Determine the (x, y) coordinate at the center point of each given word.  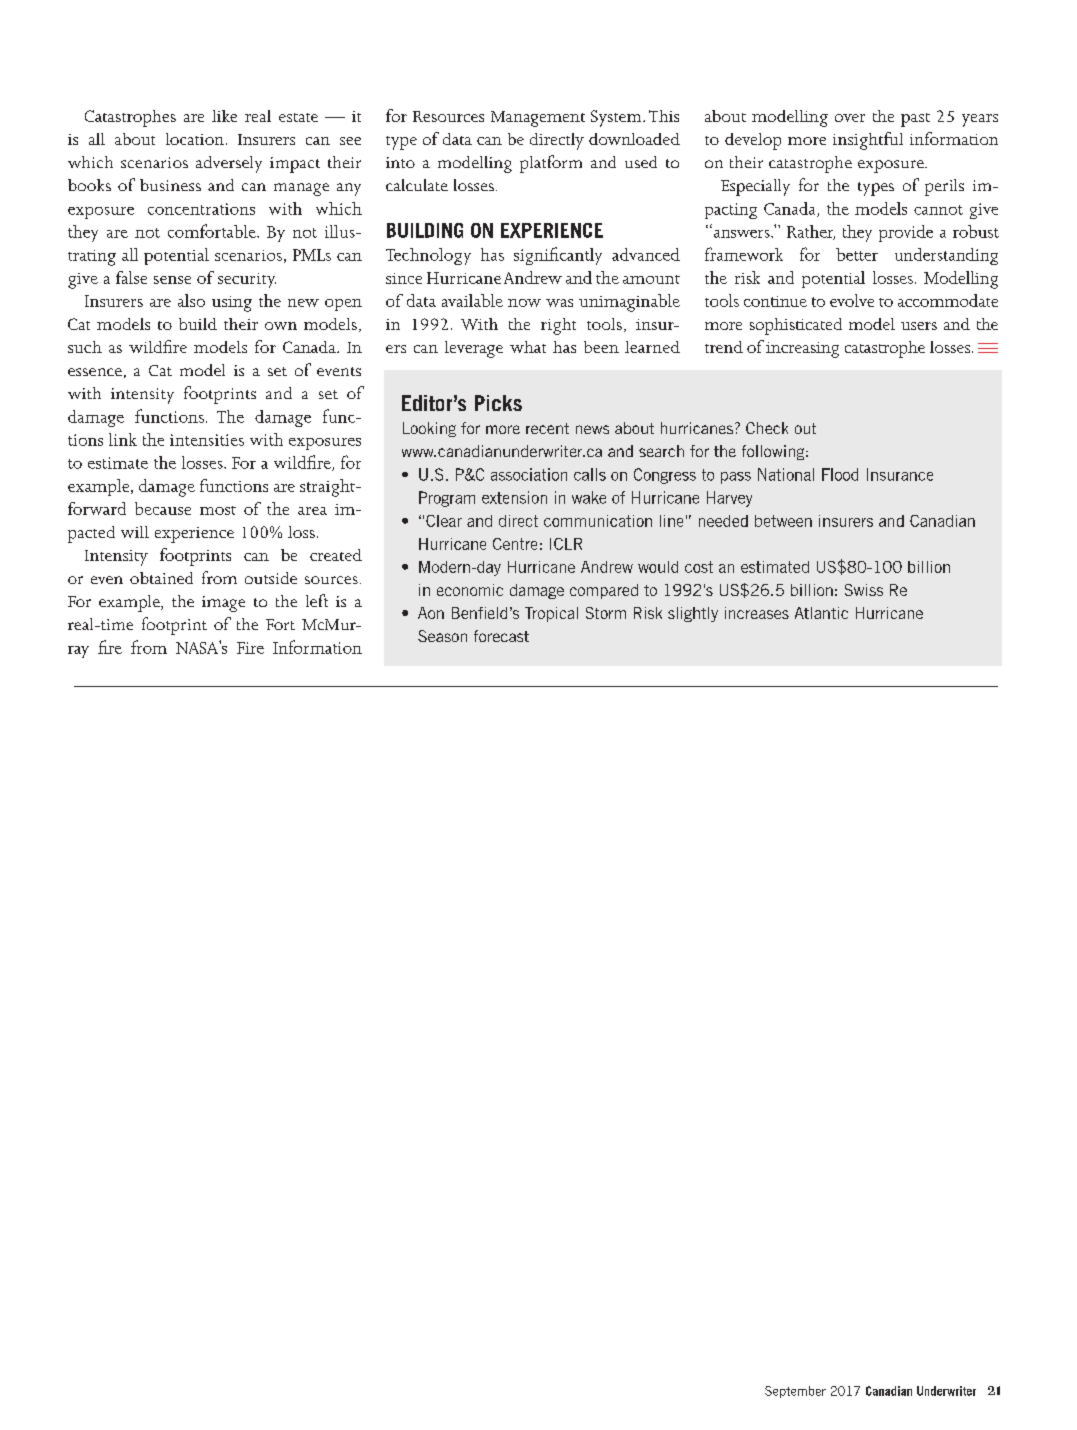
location (195, 139)
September (795, 1392)
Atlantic (821, 613)
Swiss (864, 590)
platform (551, 164)
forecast (501, 636)
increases (757, 613)
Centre (515, 544)
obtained (161, 578)
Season (442, 636)
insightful (868, 141)
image (223, 604)
